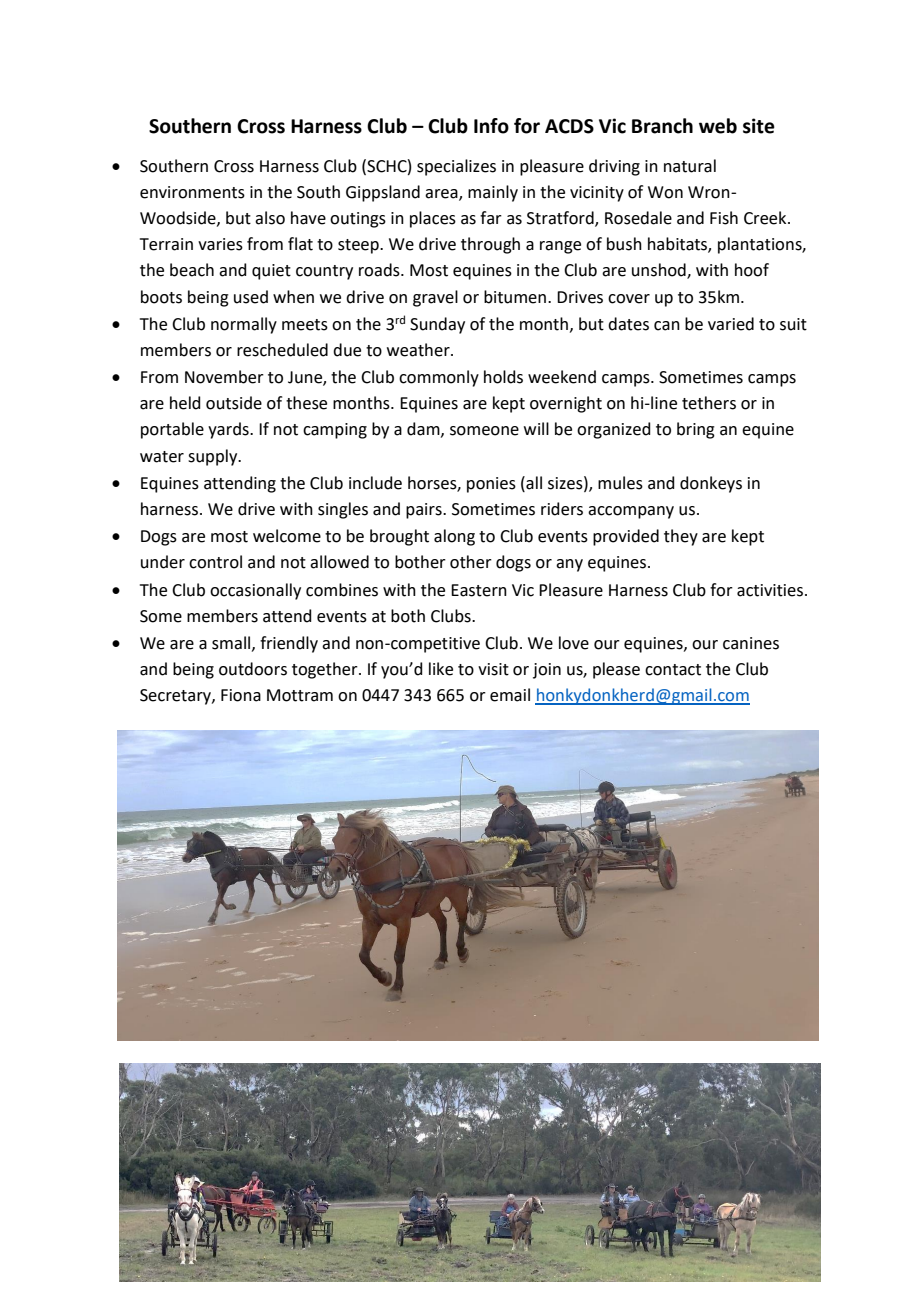 The image size is (924, 1308). I want to click on outdoors, so click(253, 669).
